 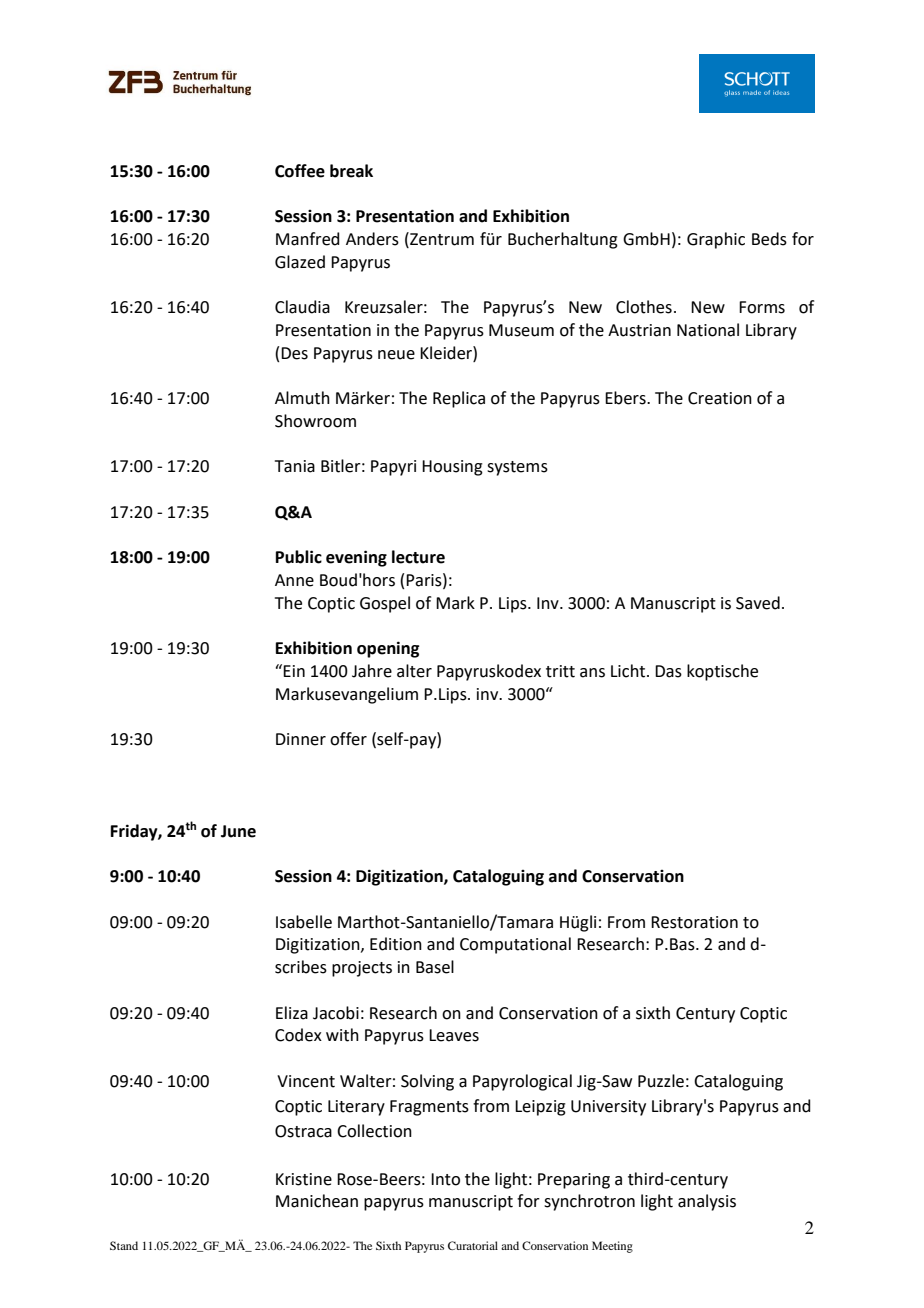 What do you see at coordinates (668, 671) in the document?
I see `Das` at bounding box center [668, 671].
